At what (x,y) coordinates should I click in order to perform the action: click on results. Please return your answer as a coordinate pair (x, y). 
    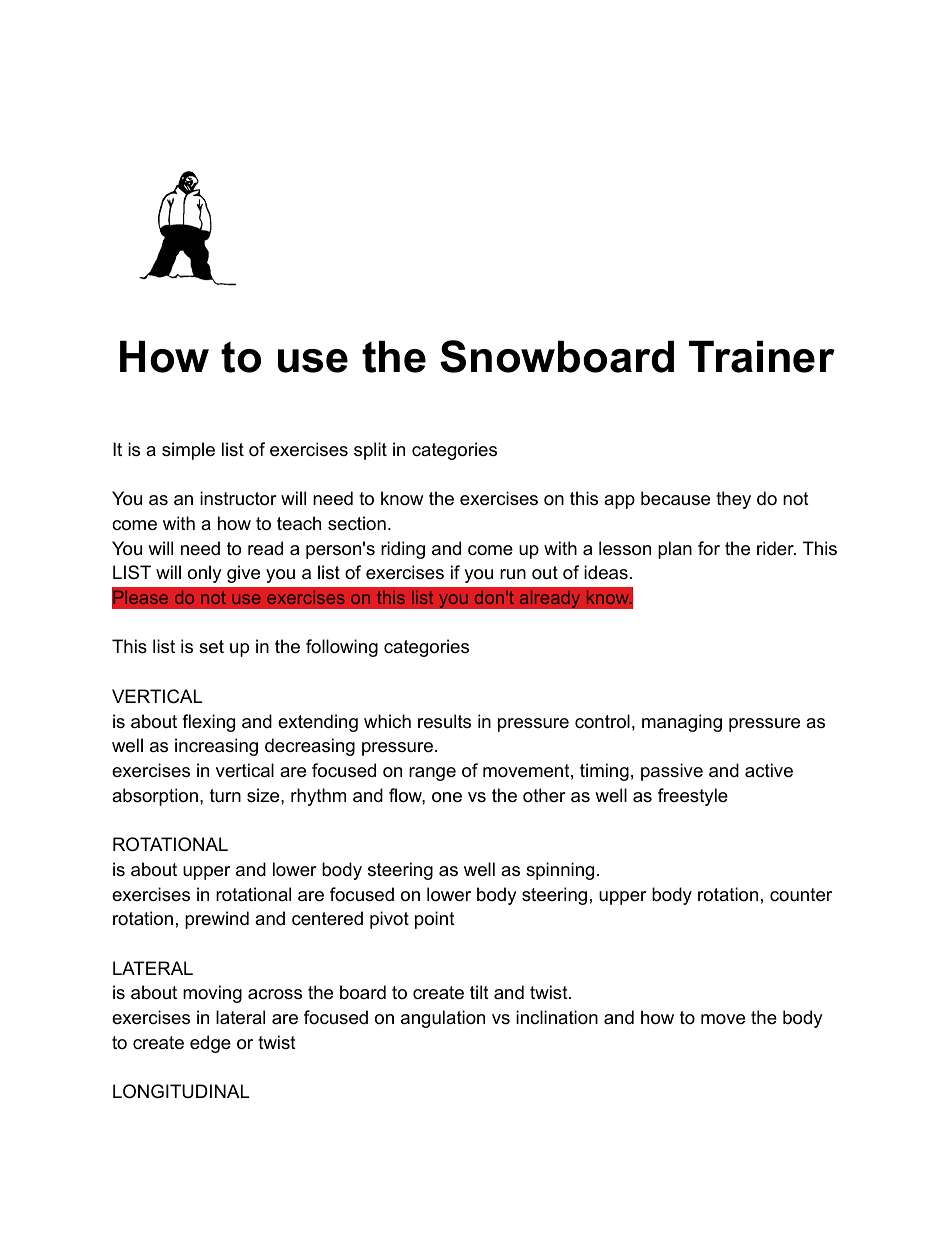
    Looking at the image, I should click on (444, 721).
